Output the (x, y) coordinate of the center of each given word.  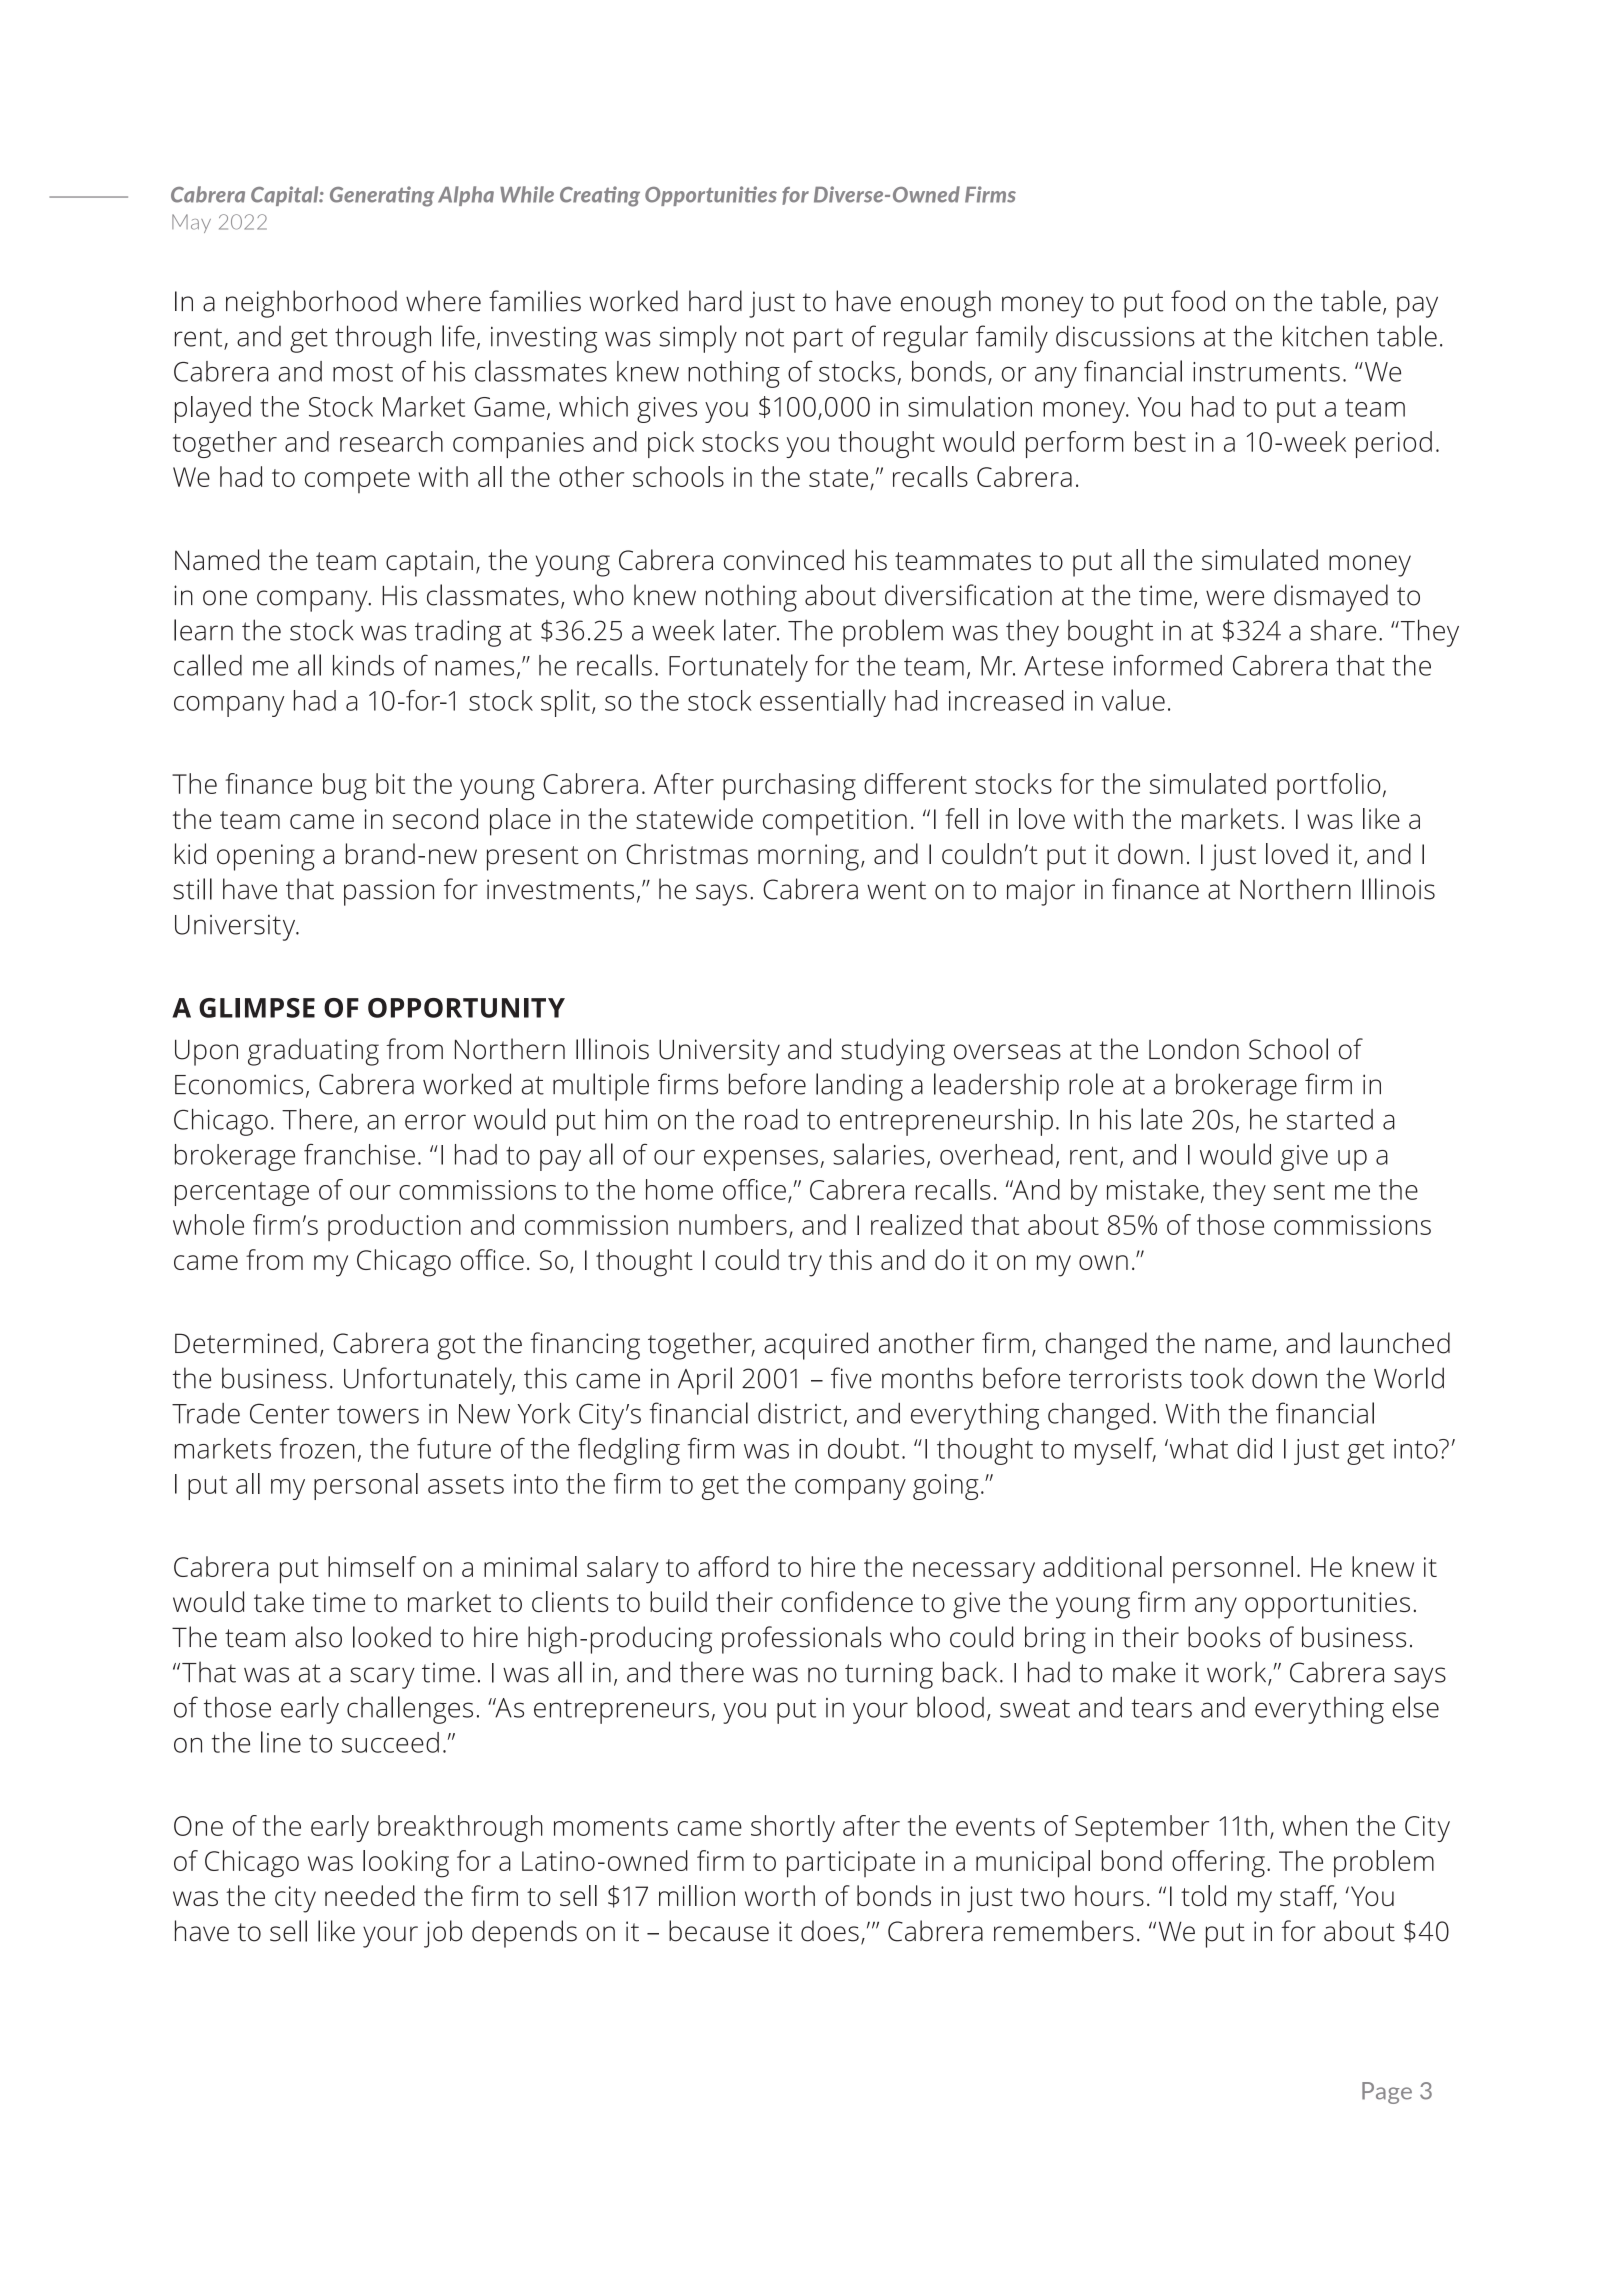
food (1198, 301)
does (830, 1931)
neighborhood (311, 304)
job (443, 1934)
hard (715, 301)
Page (1387, 2093)
